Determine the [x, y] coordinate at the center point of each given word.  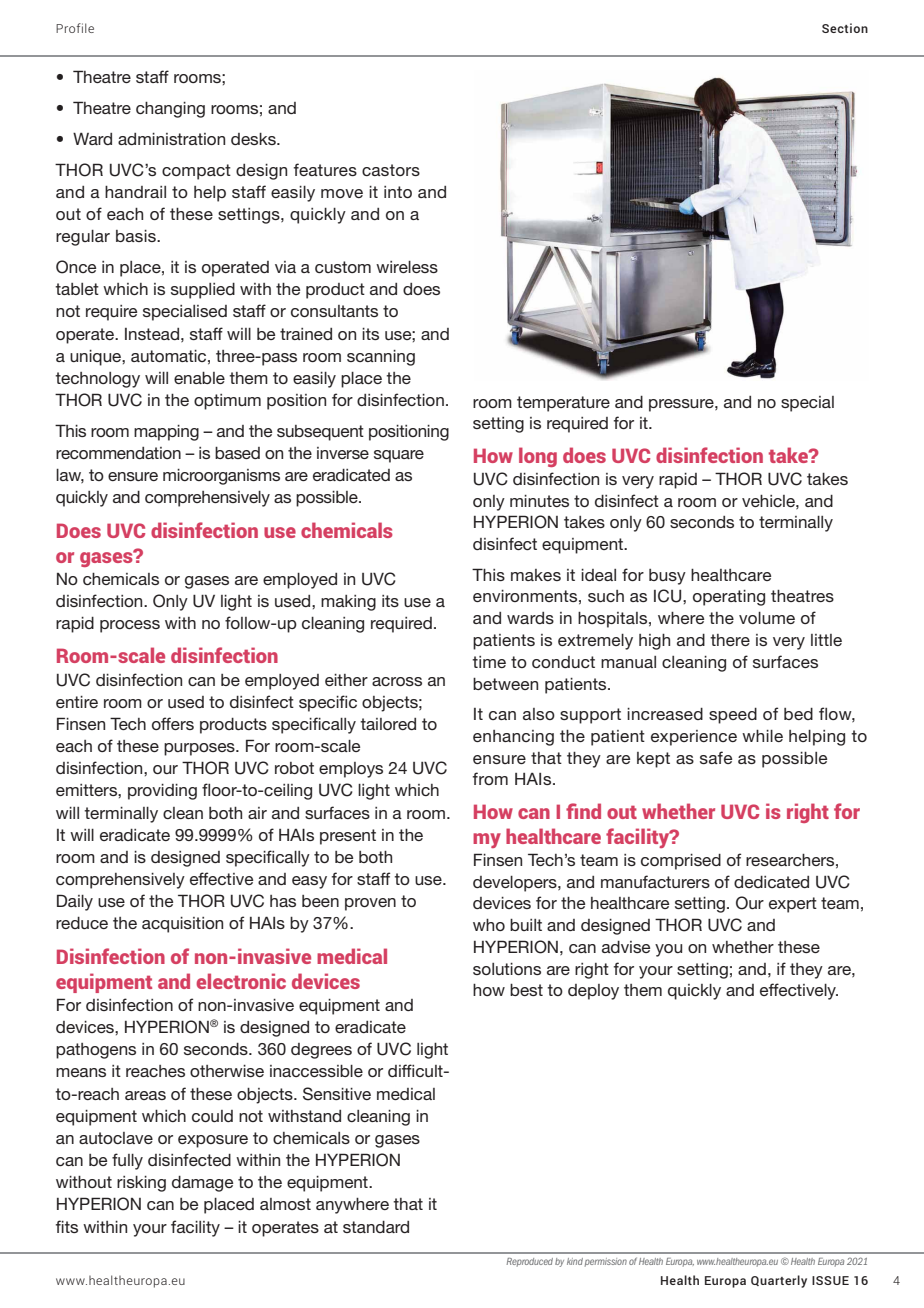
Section [845, 28]
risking [141, 1184]
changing [170, 110]
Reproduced [529, 1262]
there [730, 640]
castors [391, 170]
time [489, 662]
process [130, 626]
